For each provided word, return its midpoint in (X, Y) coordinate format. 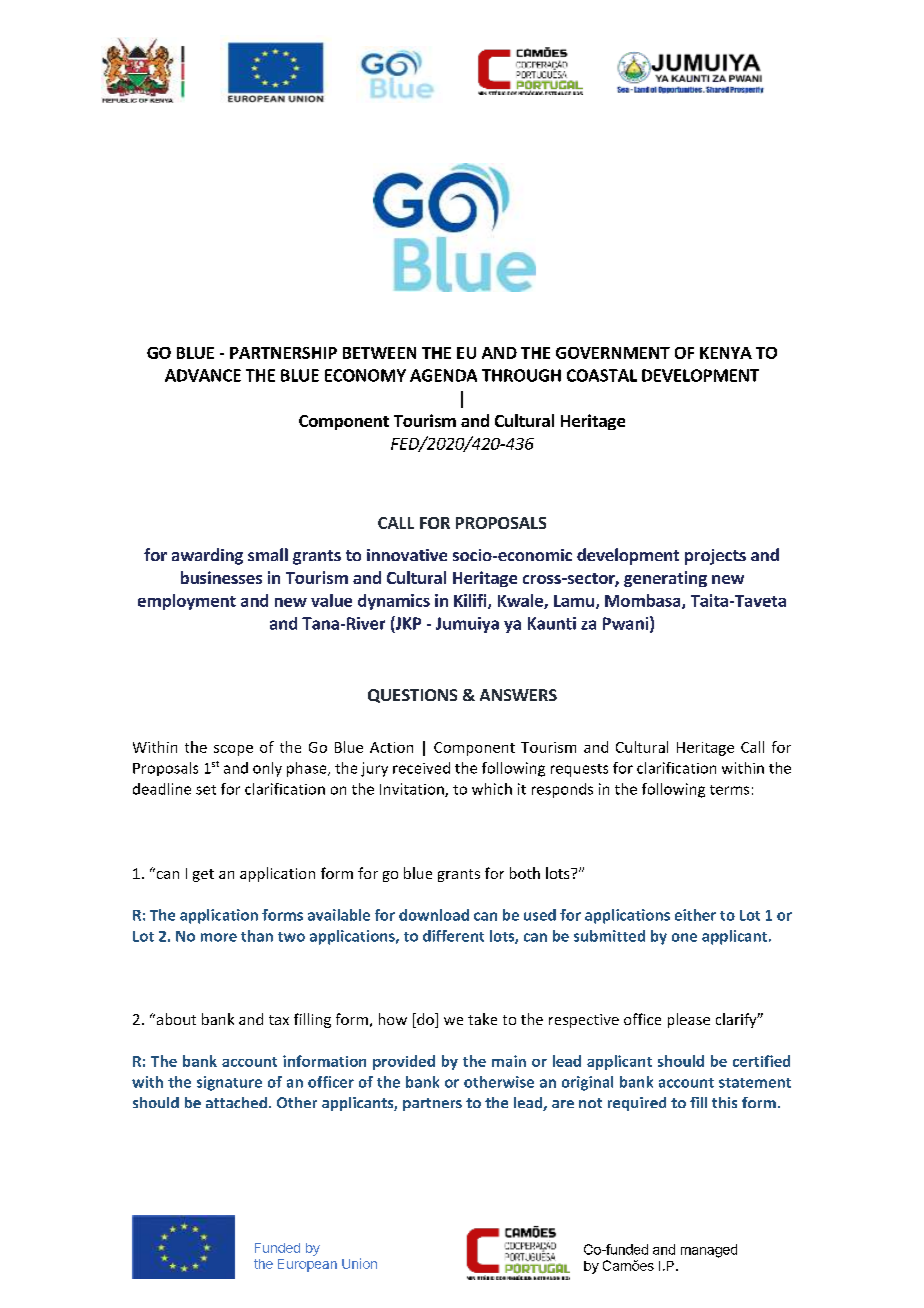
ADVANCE (203, 375)
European (307, 1265)
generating (665, 579)
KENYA (726, 353)
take (482, 1019)
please (689, 1020)
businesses (221, 577)
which (492, 789)
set (206, 790)
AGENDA (443, 375)
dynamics (394, 602)
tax (279, 1020)
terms (729, 790)
